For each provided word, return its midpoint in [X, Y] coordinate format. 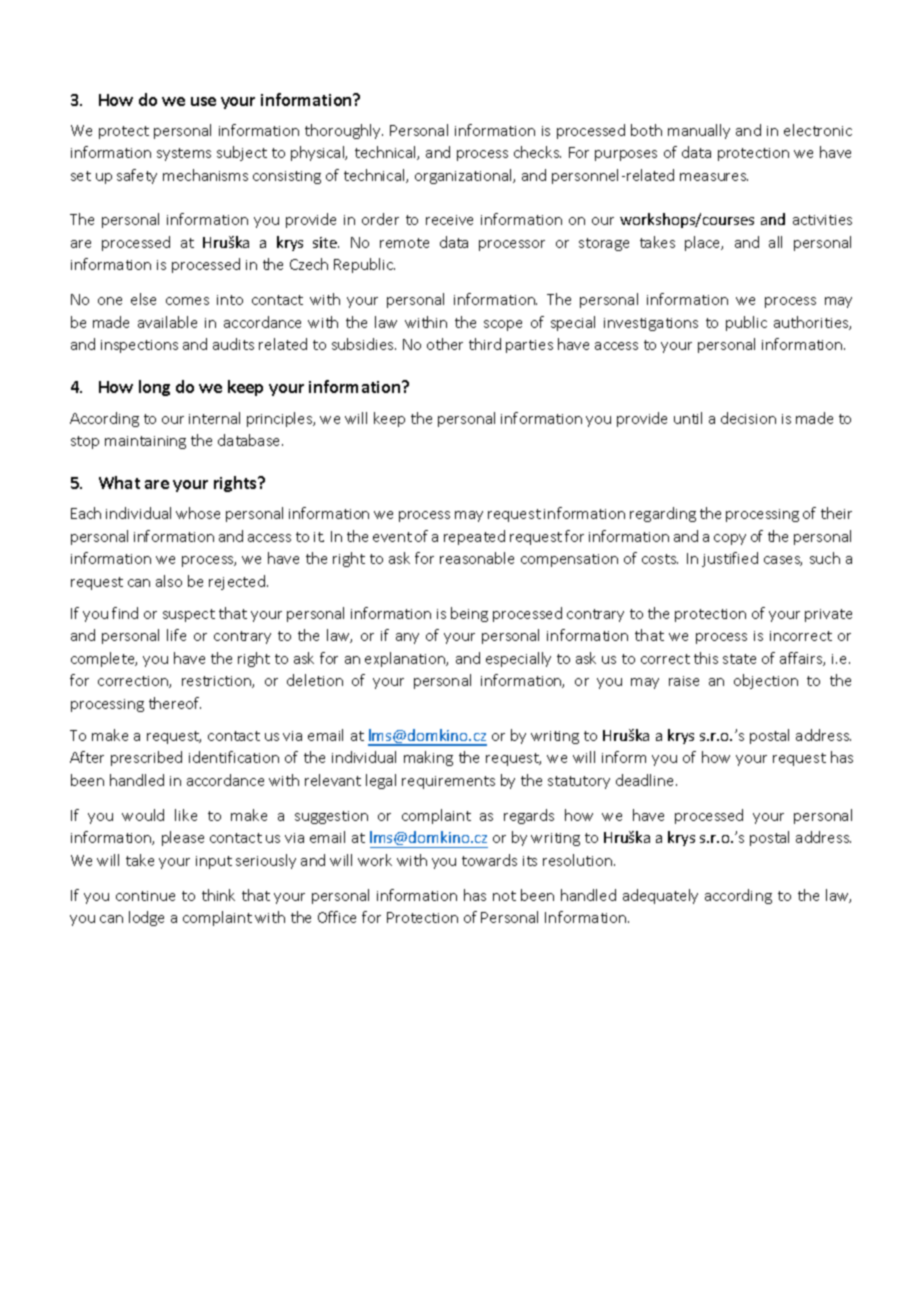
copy [730, 539]
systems [184, 154]
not [504, 896]
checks [537, 152]
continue [145, 896]
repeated [474, 537]
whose [198, 513]
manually [699, 131]
